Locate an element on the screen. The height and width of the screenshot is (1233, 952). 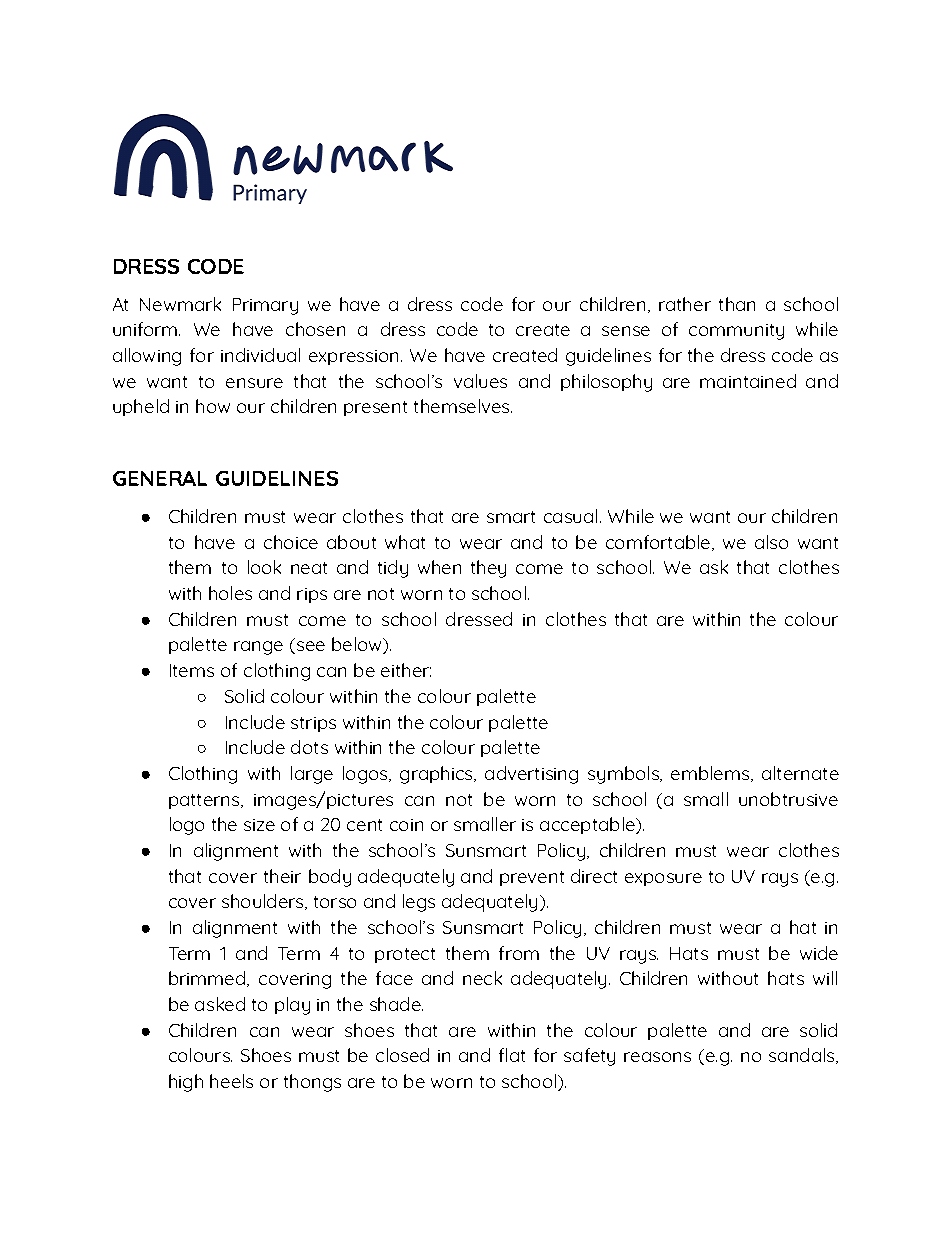
Items is located at coordinates (192, 670).
